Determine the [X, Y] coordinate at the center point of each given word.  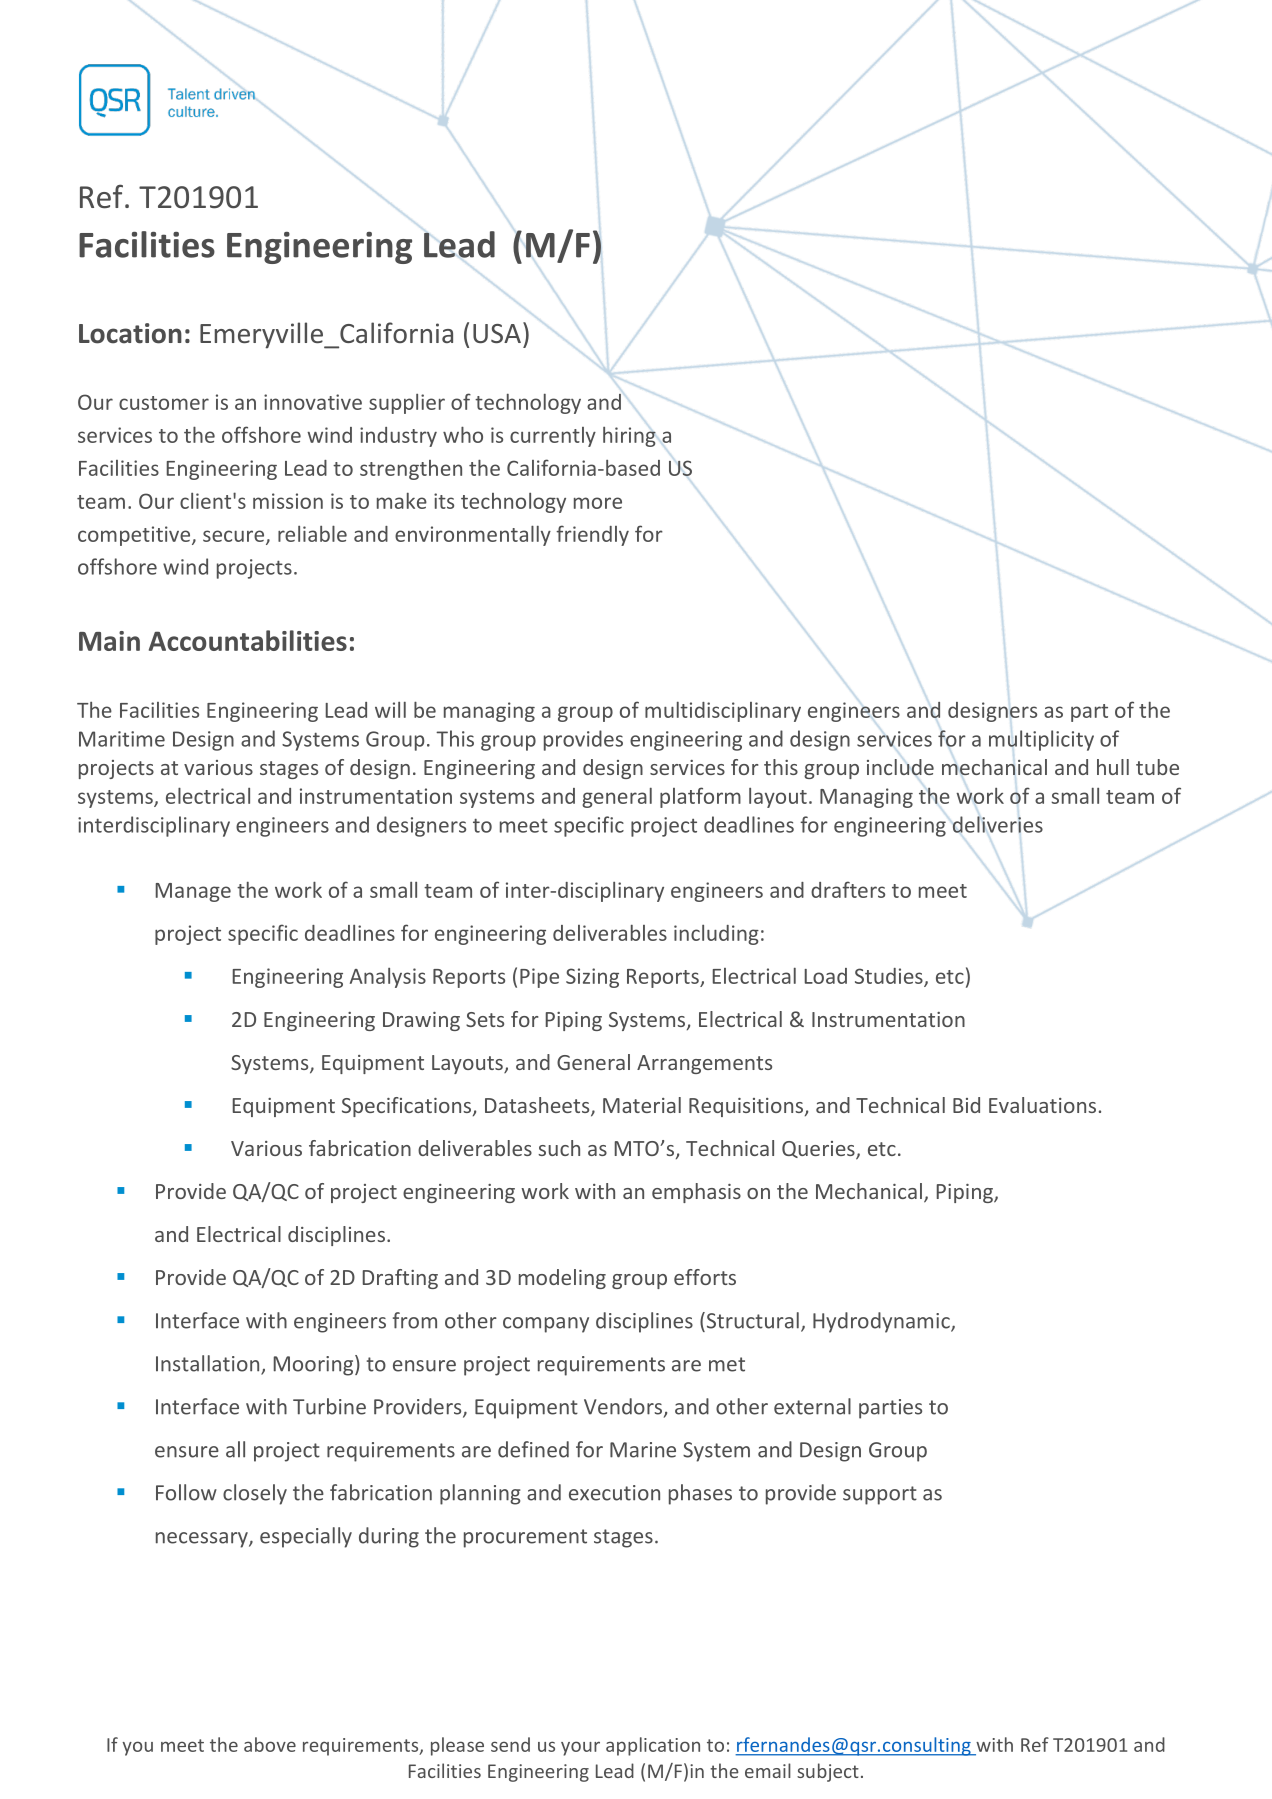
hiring [629, 437]
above [270, 1744]
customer [164, 403]
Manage [193, 892]
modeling [562, 1279]
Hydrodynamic [882, 1322]
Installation [209, 1364]
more [598, 503]
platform [700, 797]
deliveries [998, 824]
